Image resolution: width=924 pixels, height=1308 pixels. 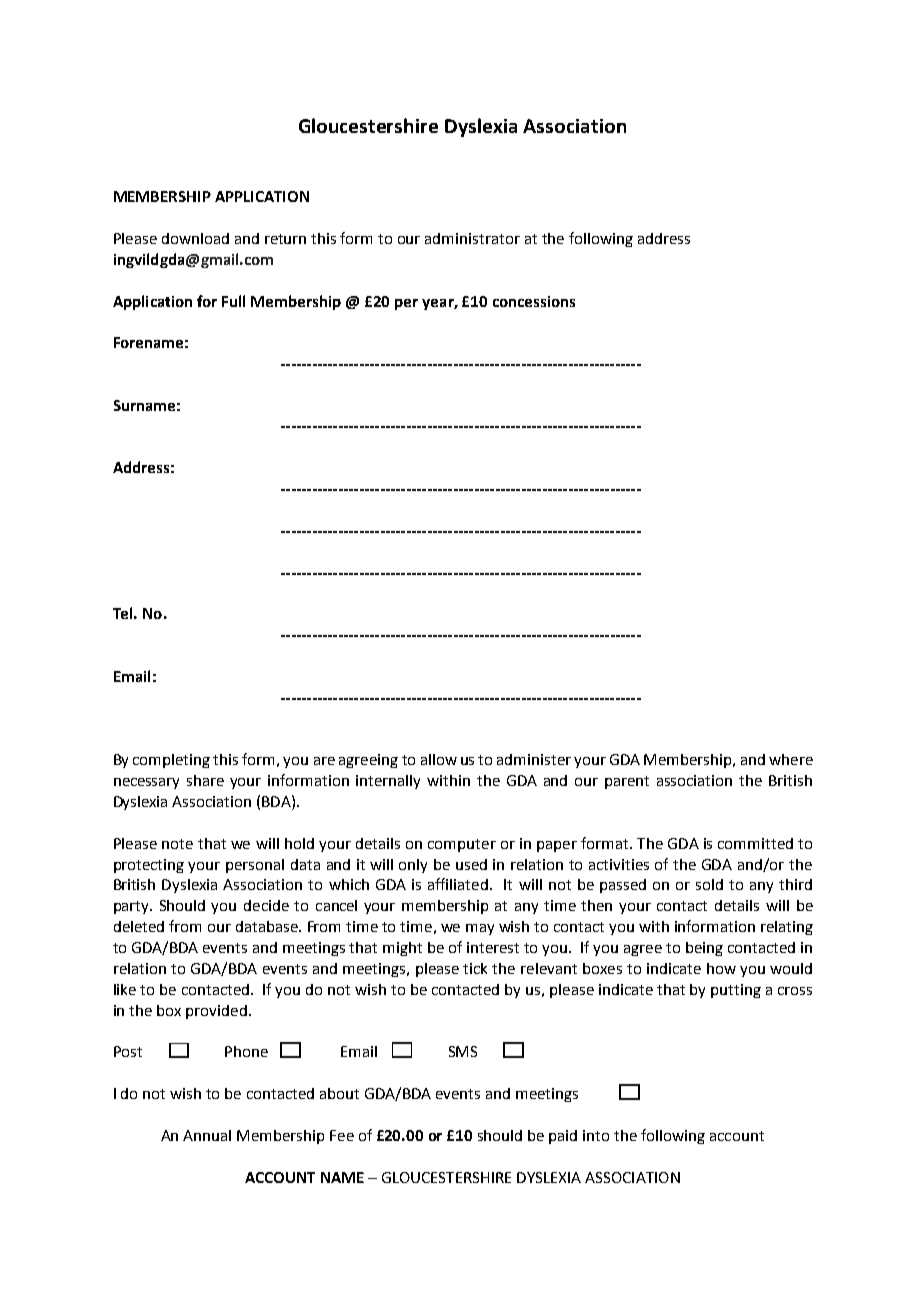 What do you see at coordinates (755, 843) in the document?
I see `committed` at bounding box center [755, 843].
